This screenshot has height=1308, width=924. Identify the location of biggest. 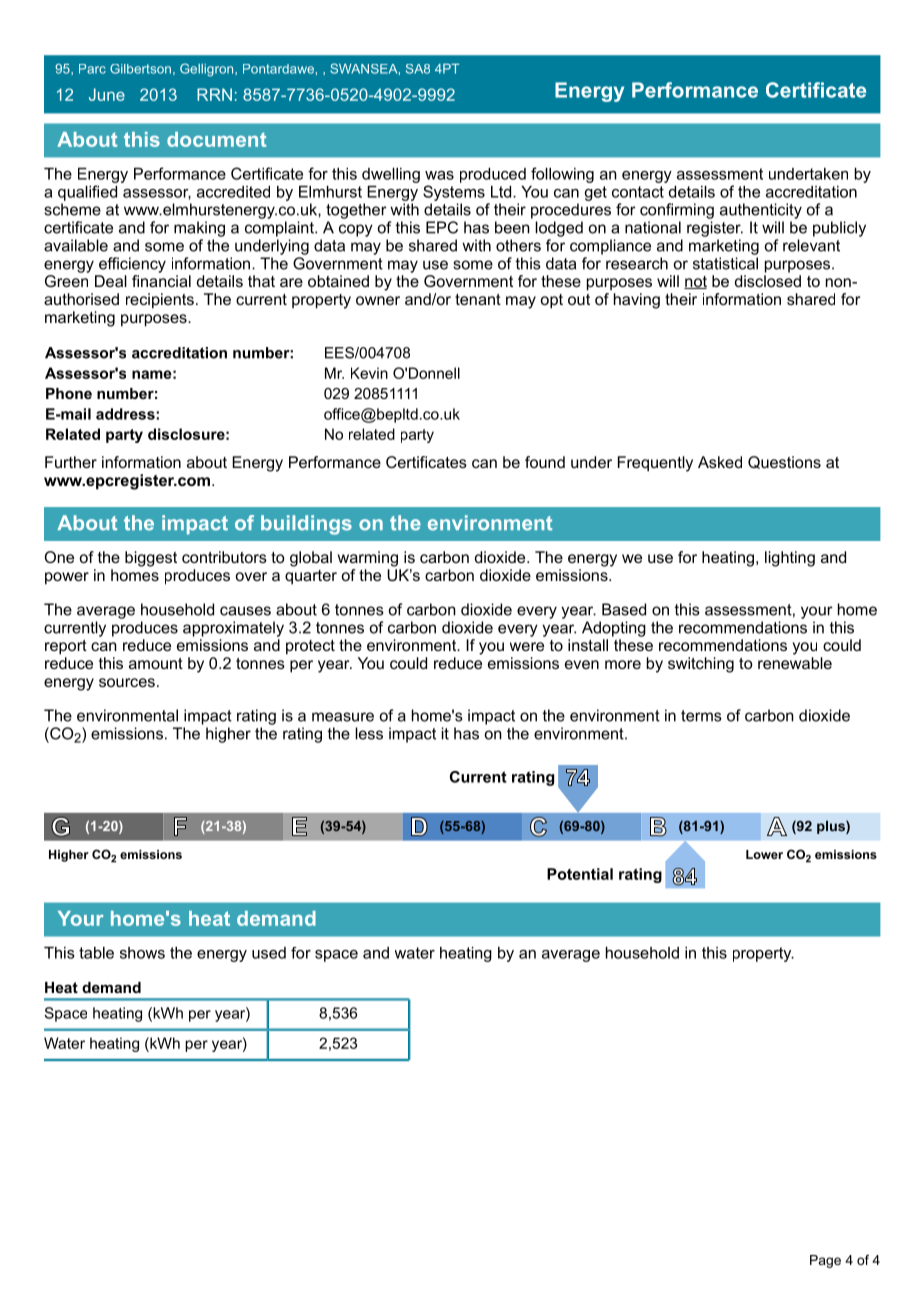
(151, 559).
